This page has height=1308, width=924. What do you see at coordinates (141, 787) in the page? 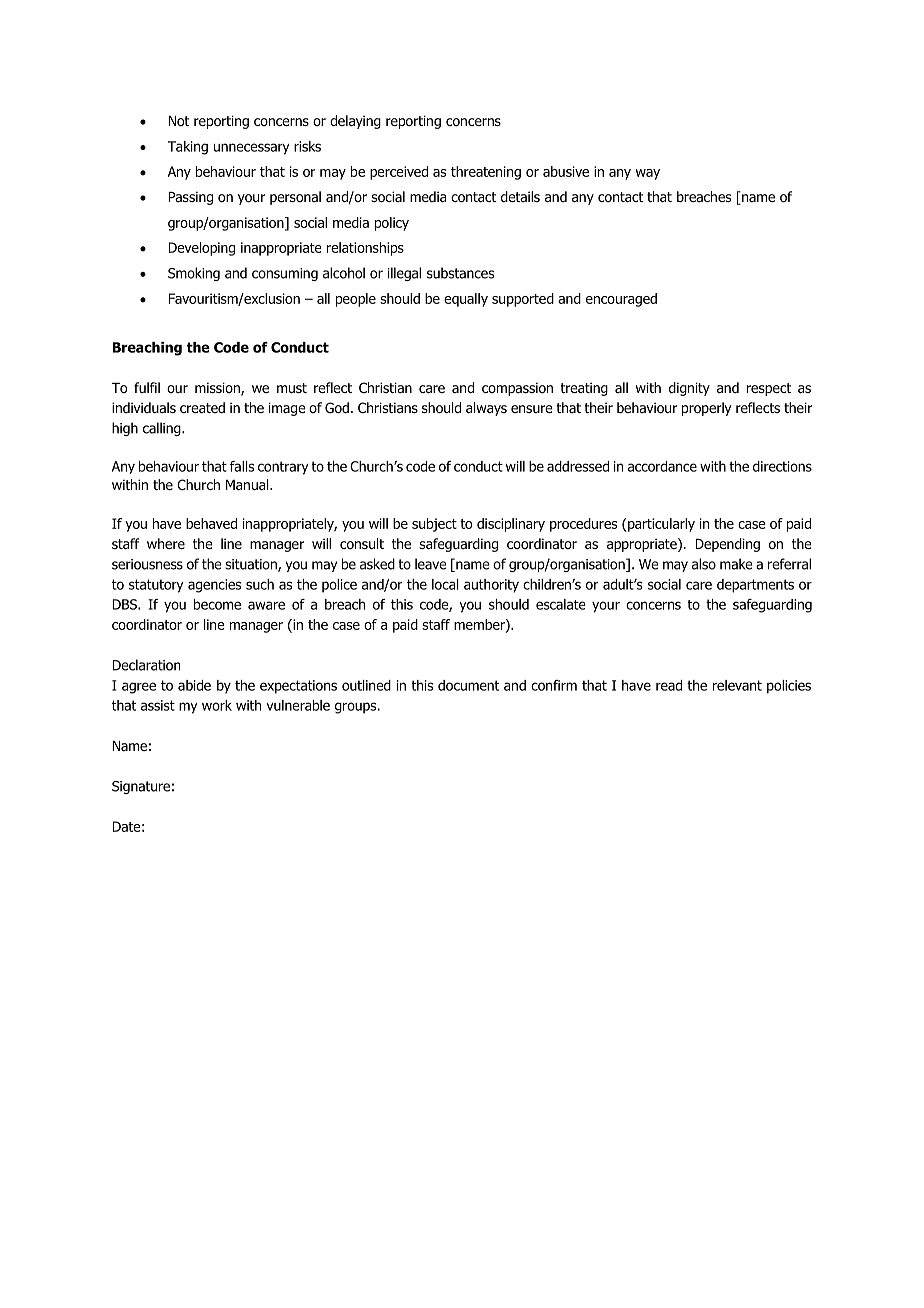
I see `Signature` at bounding box center [141, 787].
